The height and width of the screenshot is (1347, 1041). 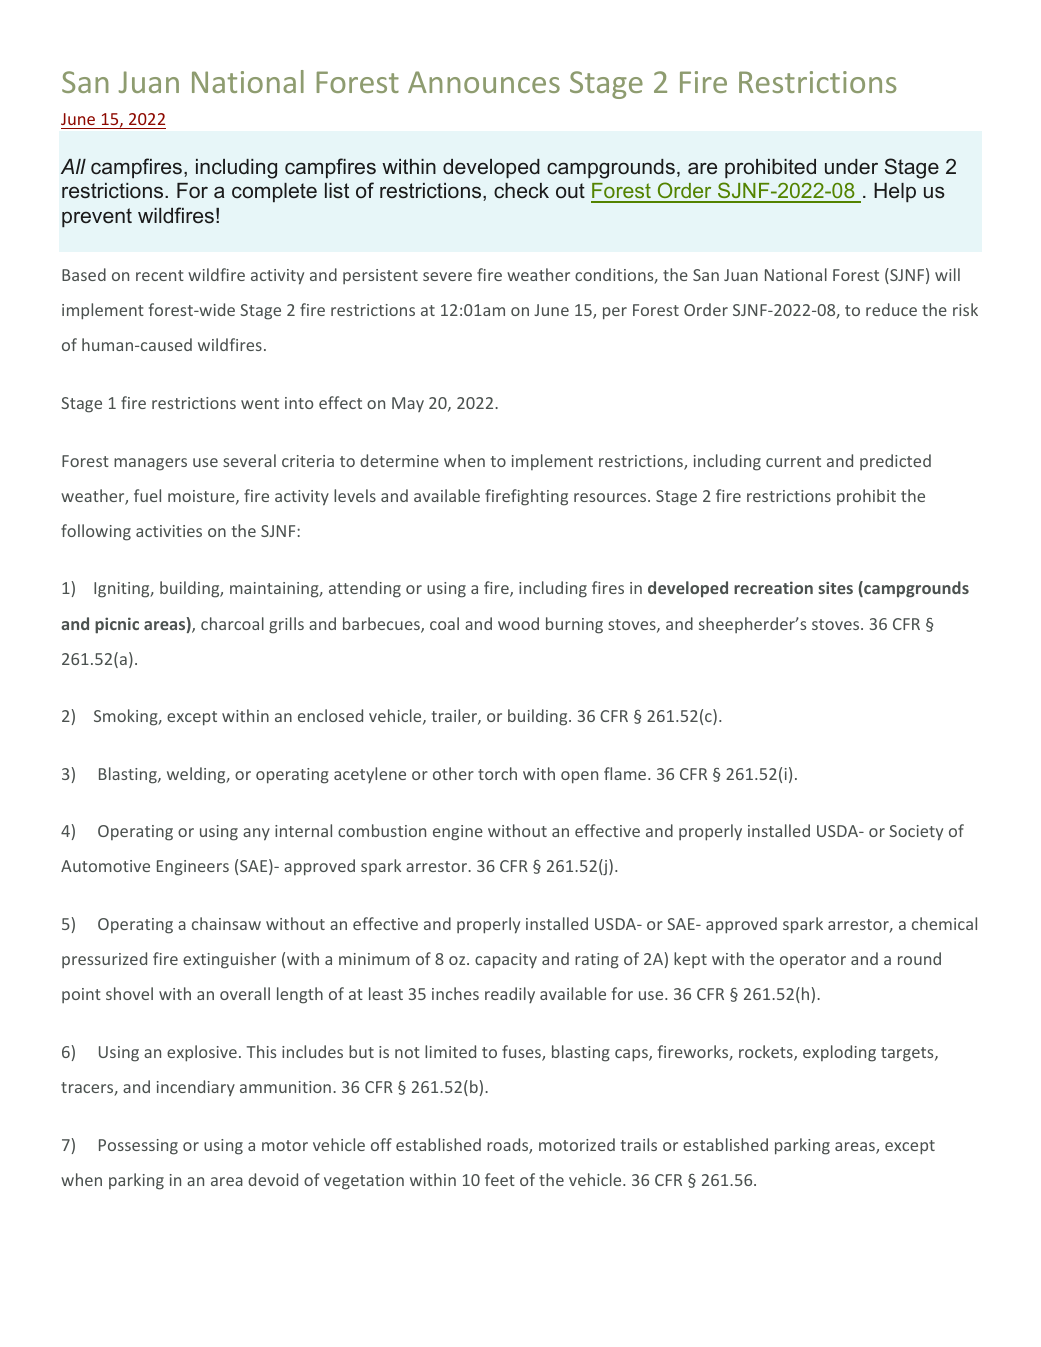 I want to click on Announces, so click(x=484, y=82).
